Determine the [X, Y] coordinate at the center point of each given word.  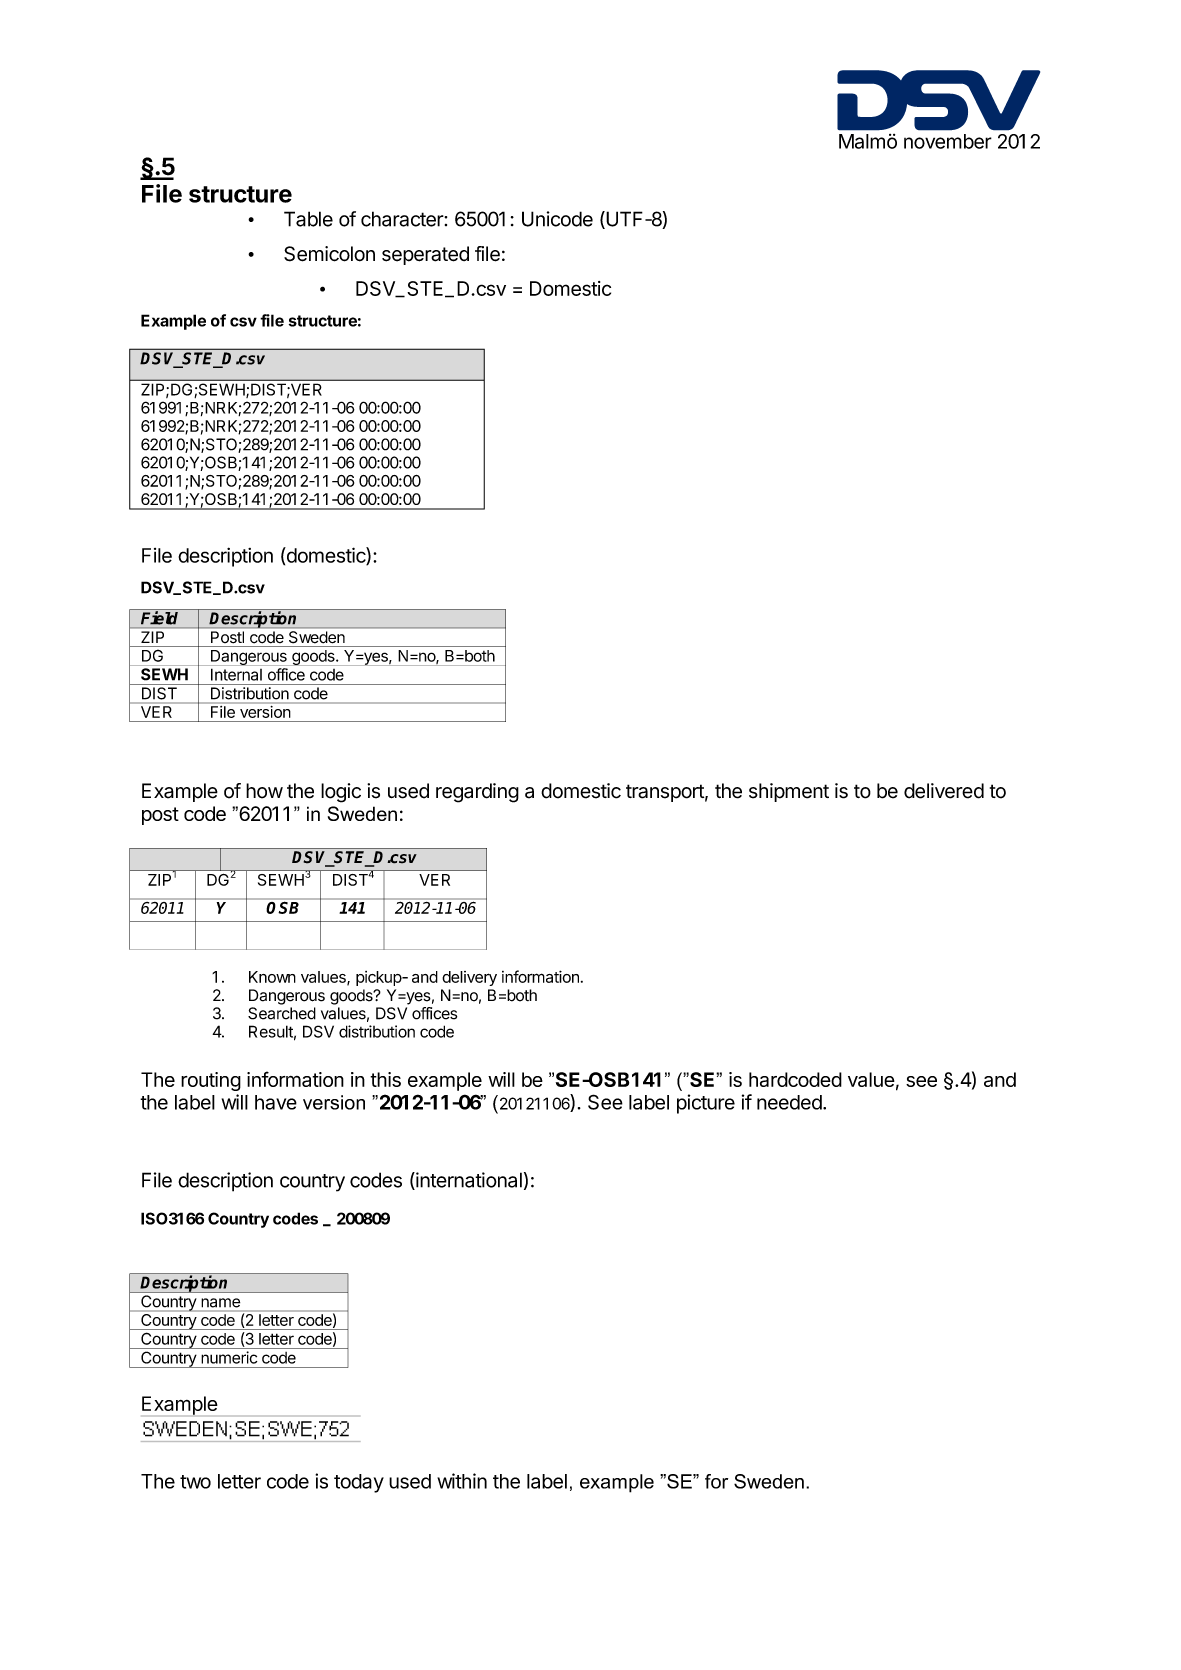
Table [308, 219]
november [948, 141]
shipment [789, 792]
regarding [477, 793]
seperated [425, 255]
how [264, 791]
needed [789, 1102]
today [359, 1483]
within [462, 1481]
